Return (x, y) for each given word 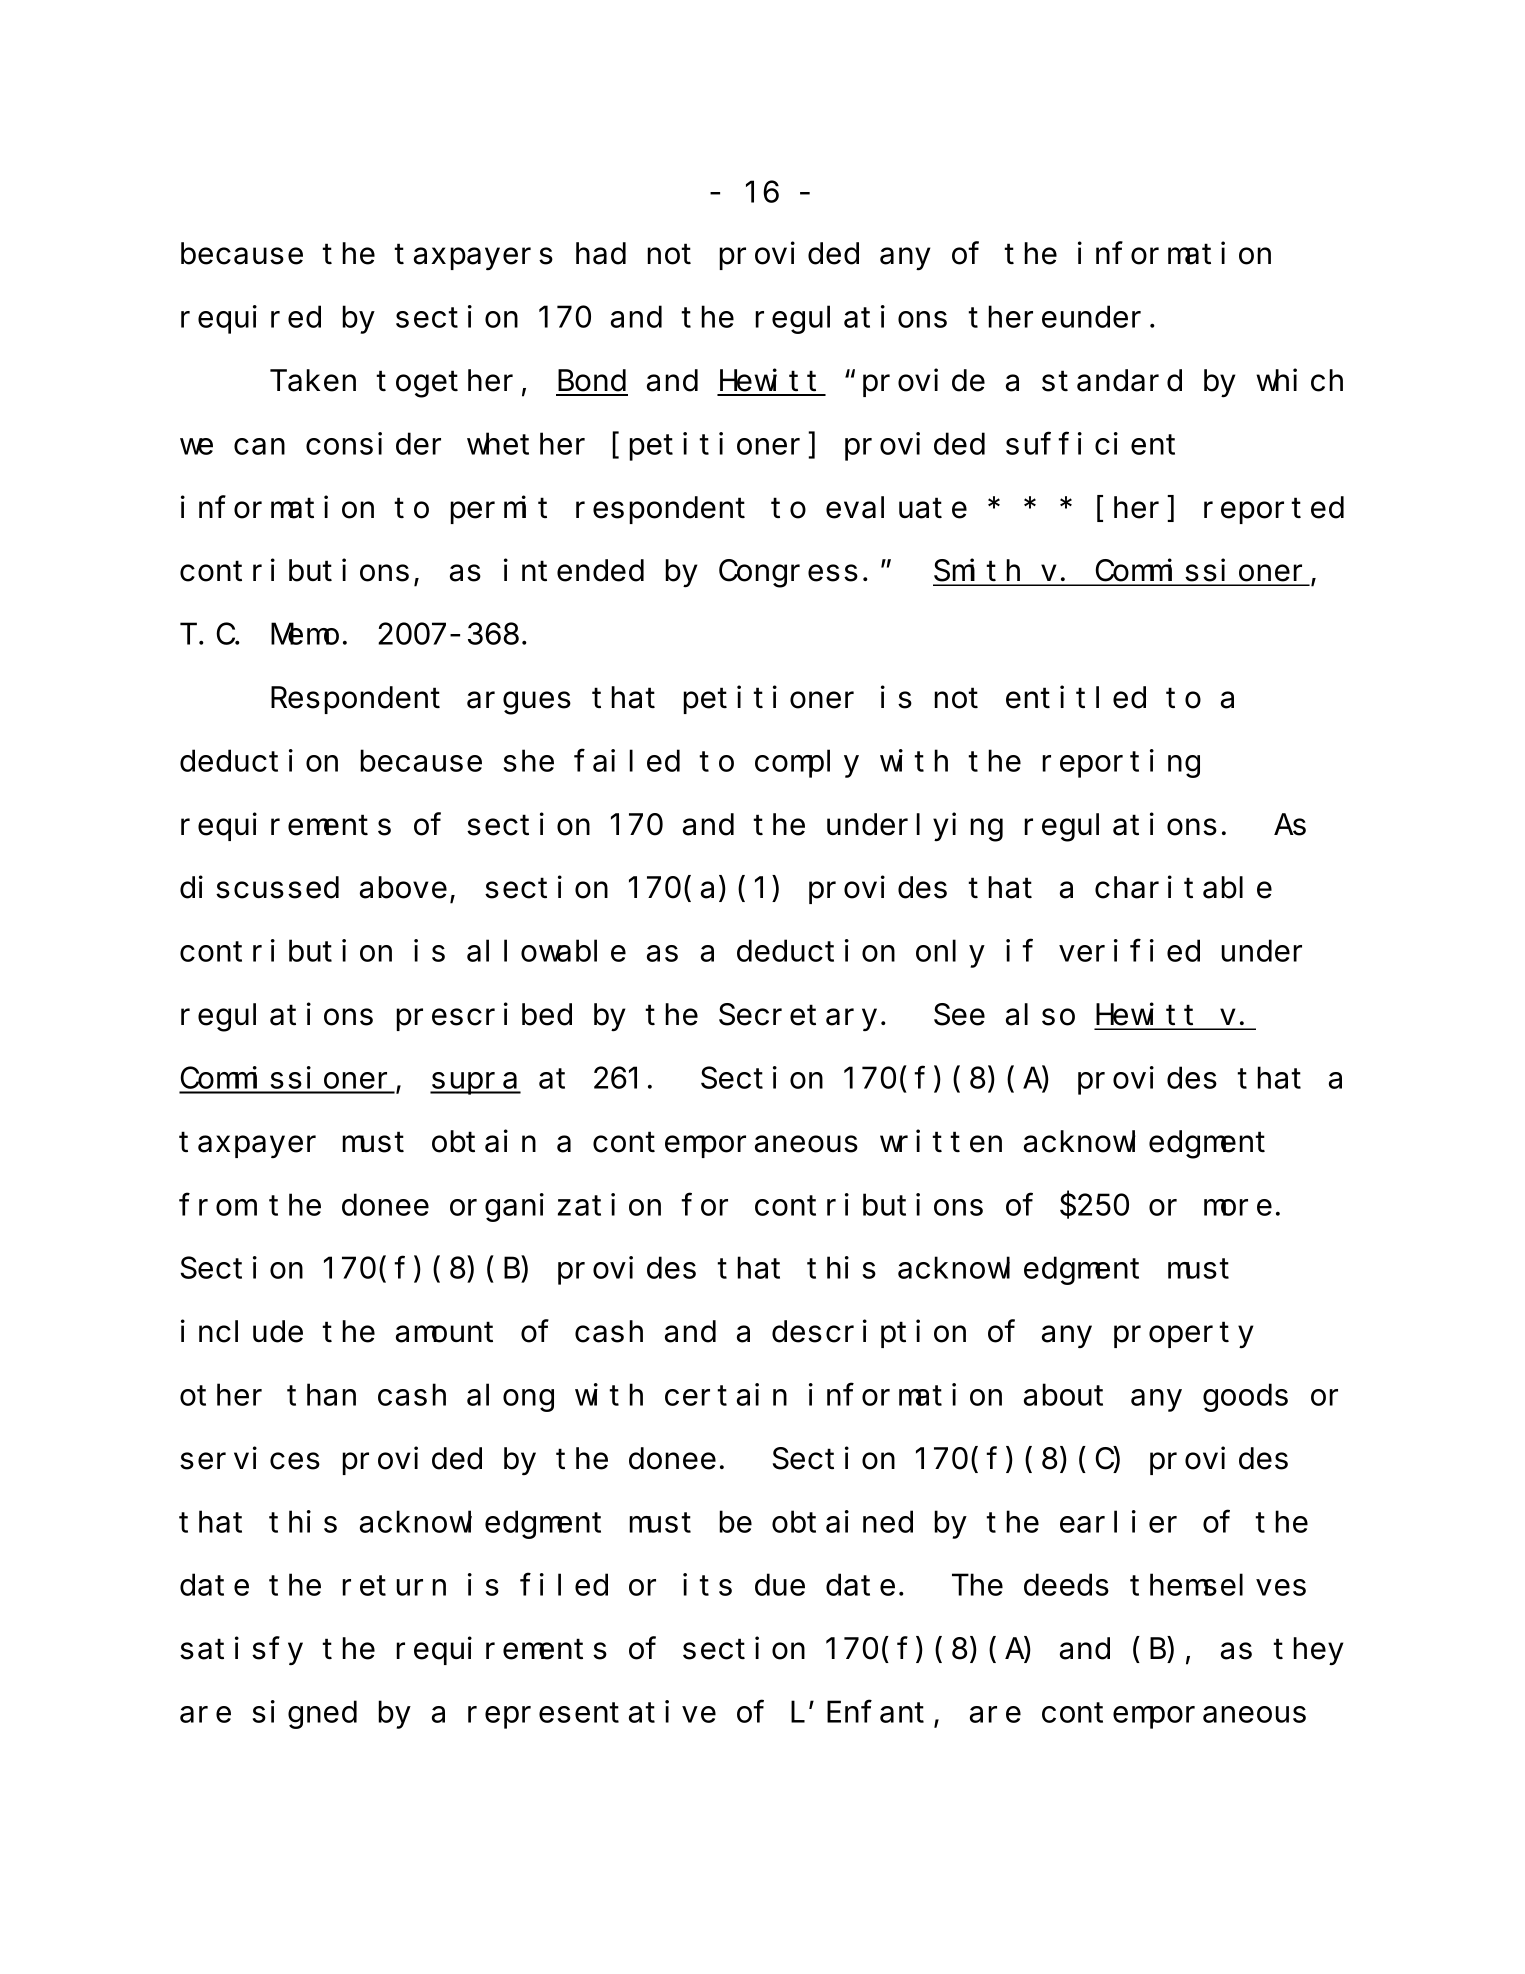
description (869, 1334)
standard (1112, 381)
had (601, 254)
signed (305, 1715)
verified (1129, 951)
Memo (305, 635)
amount (444, 1333)
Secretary (798, 1018)
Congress (788, 575)
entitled (1076, 697)
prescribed (484, 1017)
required (251, 320)
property (1184, 1336)
